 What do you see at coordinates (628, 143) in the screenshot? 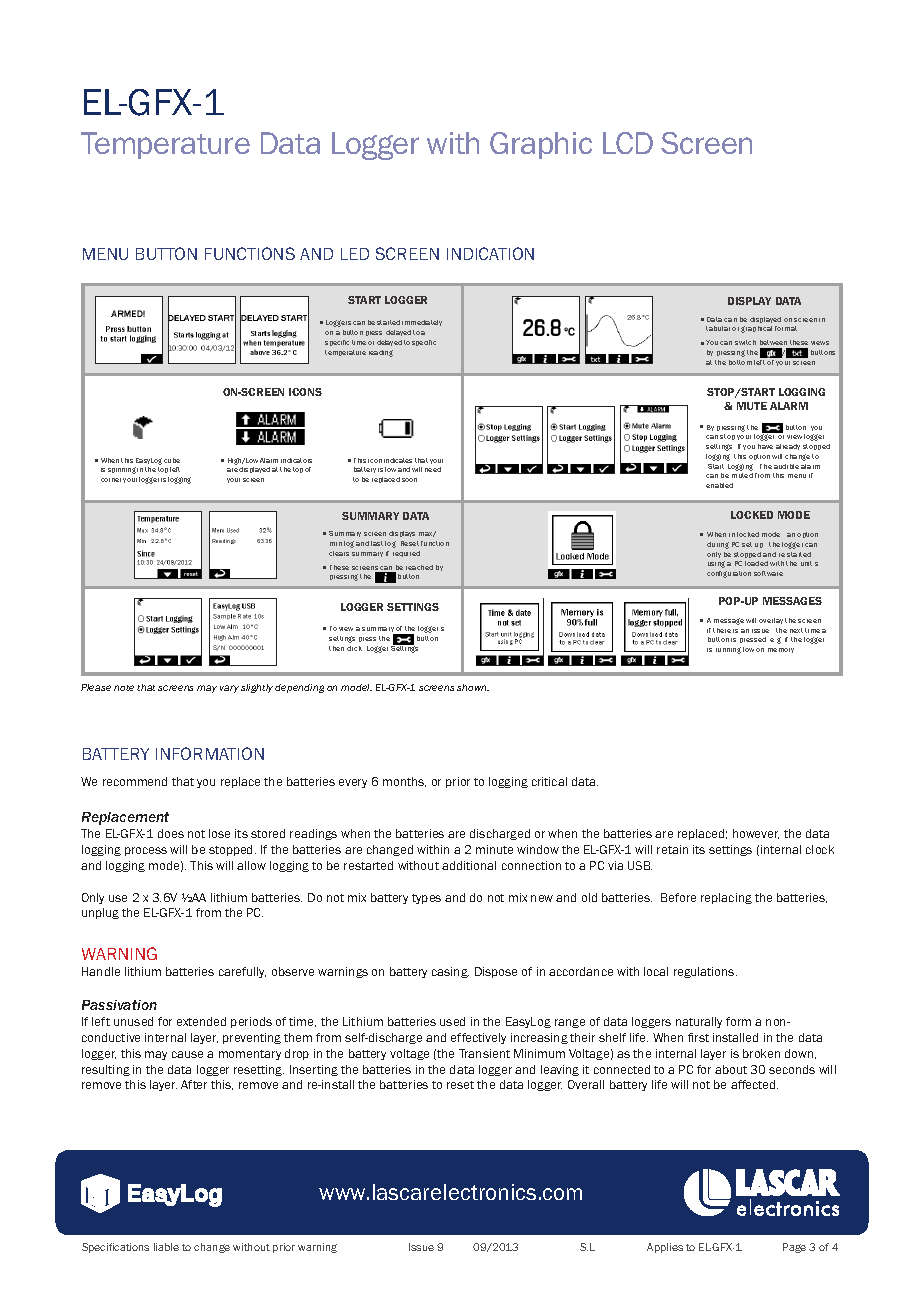
I see `LCD` at bounding box center [628, 143].
